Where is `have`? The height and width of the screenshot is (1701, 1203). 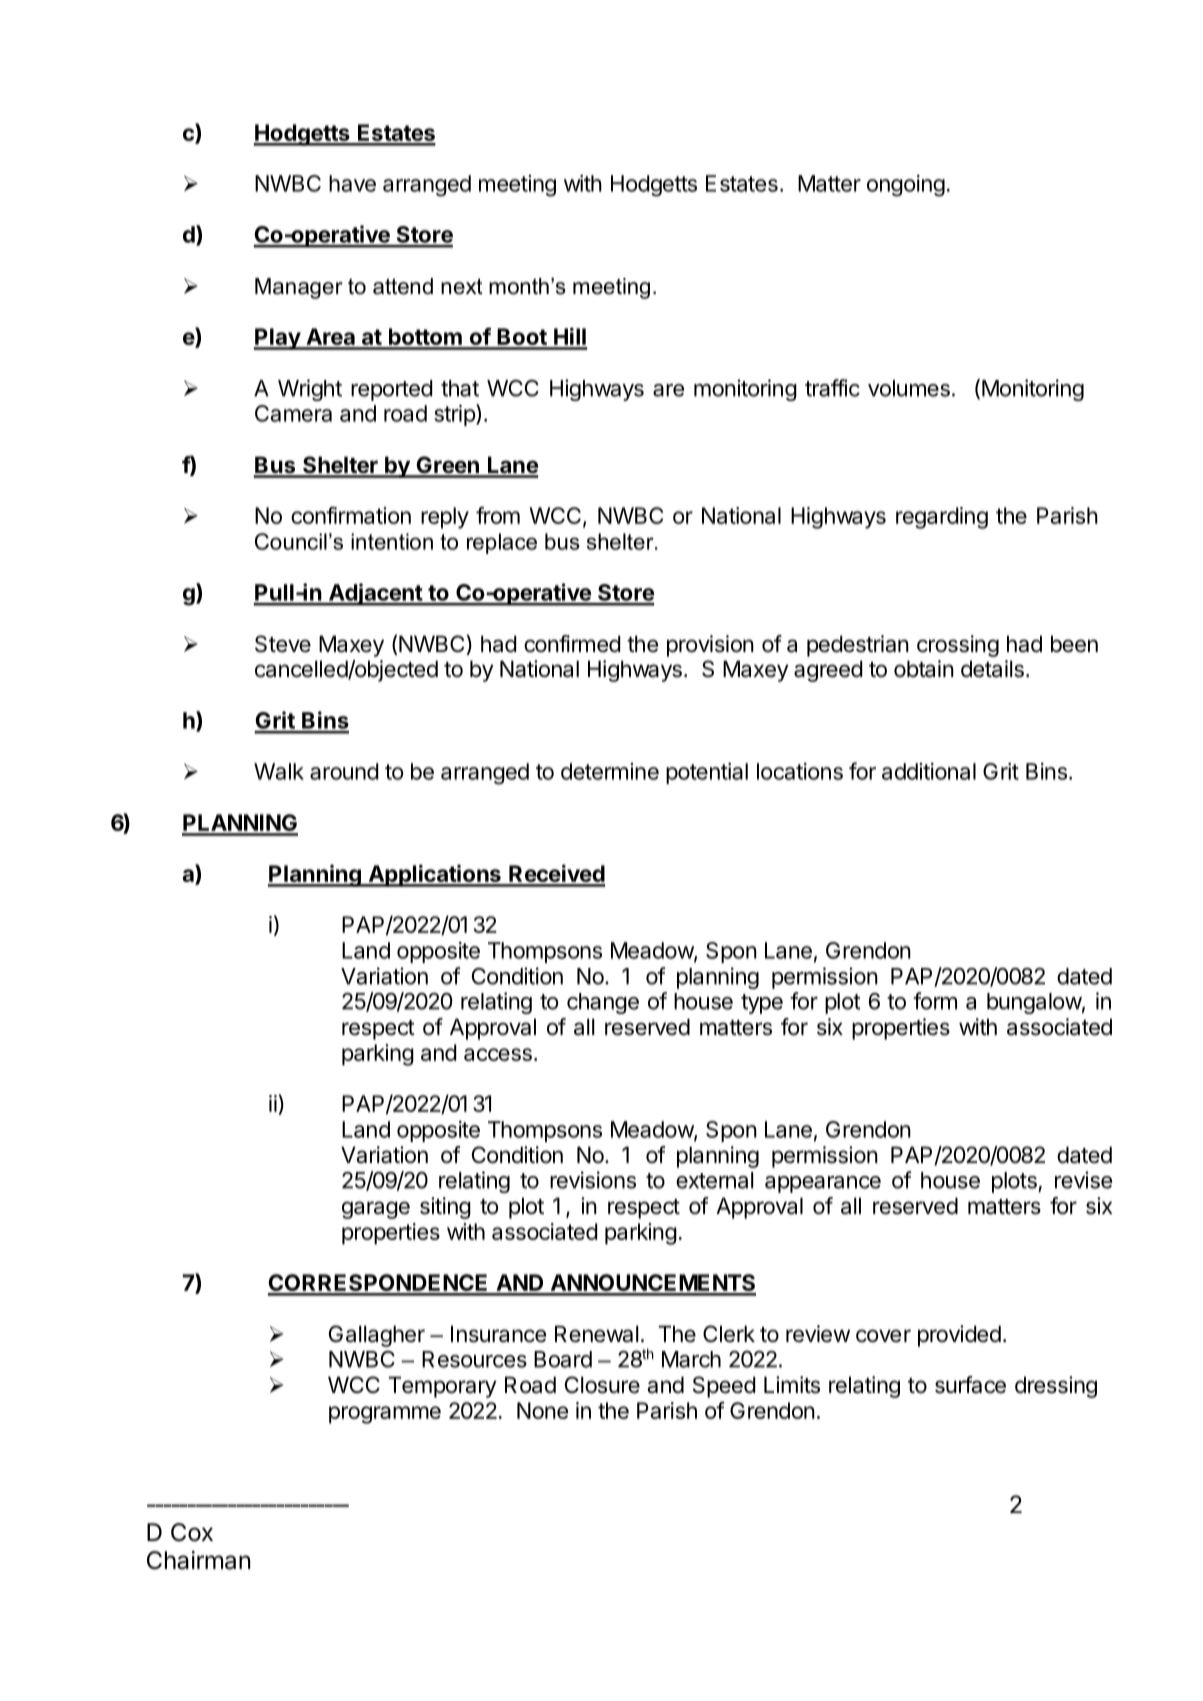
have is located at coordinates (352, 183).
